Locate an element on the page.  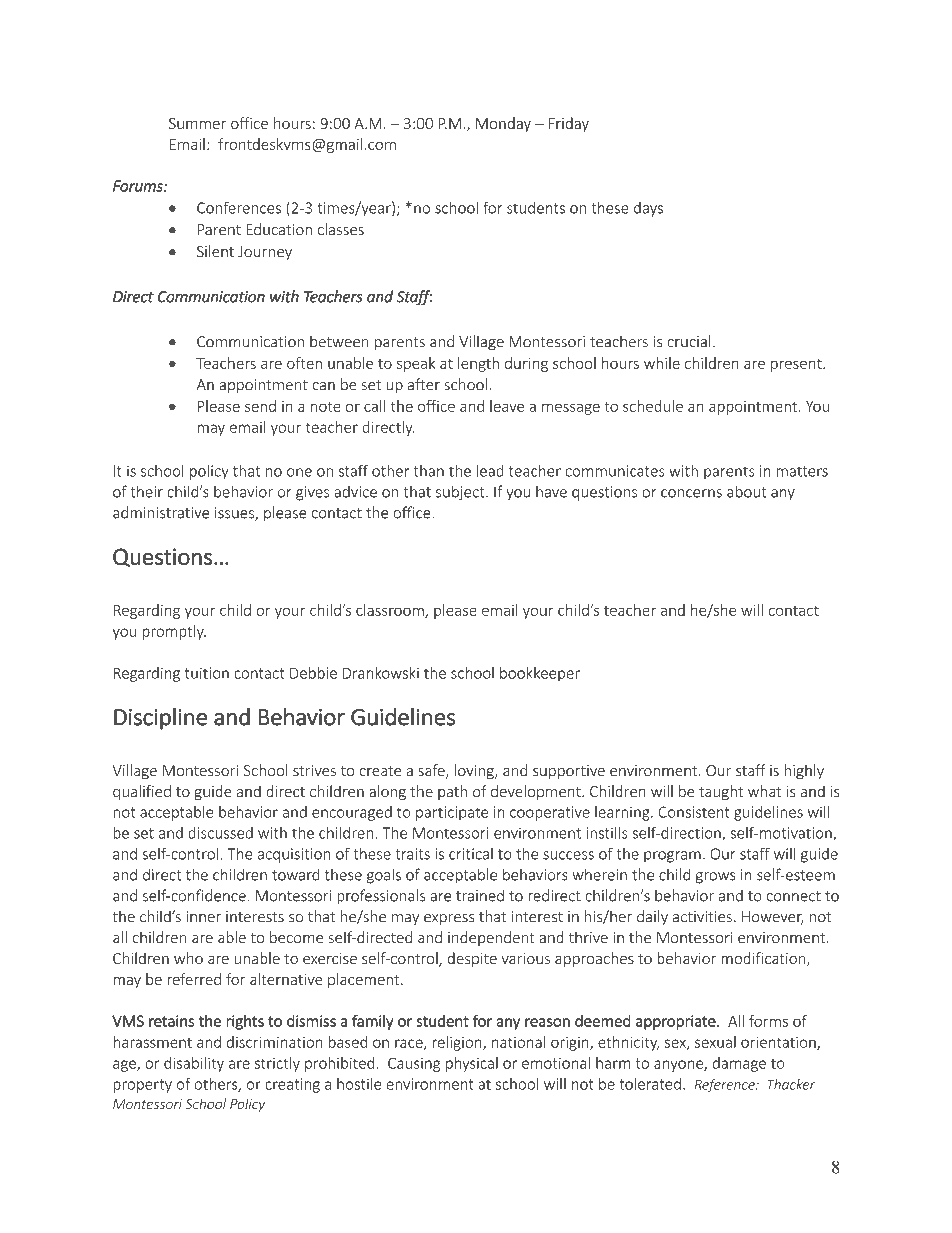
physical is located at coordinates (472, 1064).
